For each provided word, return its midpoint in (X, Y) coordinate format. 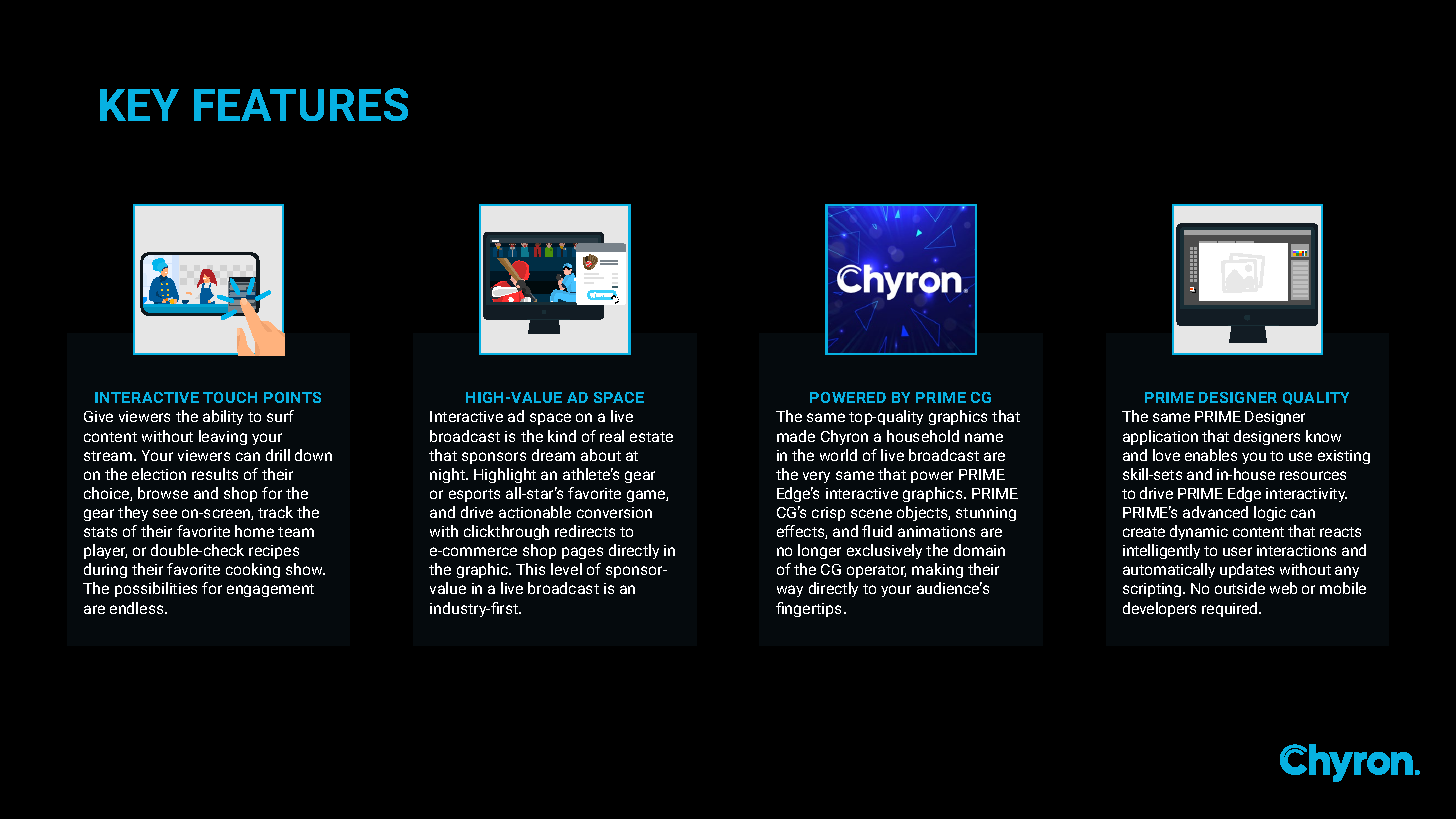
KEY (139, 105)
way (790, 591)
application (1160, 437)
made (796, 436)
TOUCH (230, 397)
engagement (270, 590)
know (1323, 436)
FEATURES (301, 104)
